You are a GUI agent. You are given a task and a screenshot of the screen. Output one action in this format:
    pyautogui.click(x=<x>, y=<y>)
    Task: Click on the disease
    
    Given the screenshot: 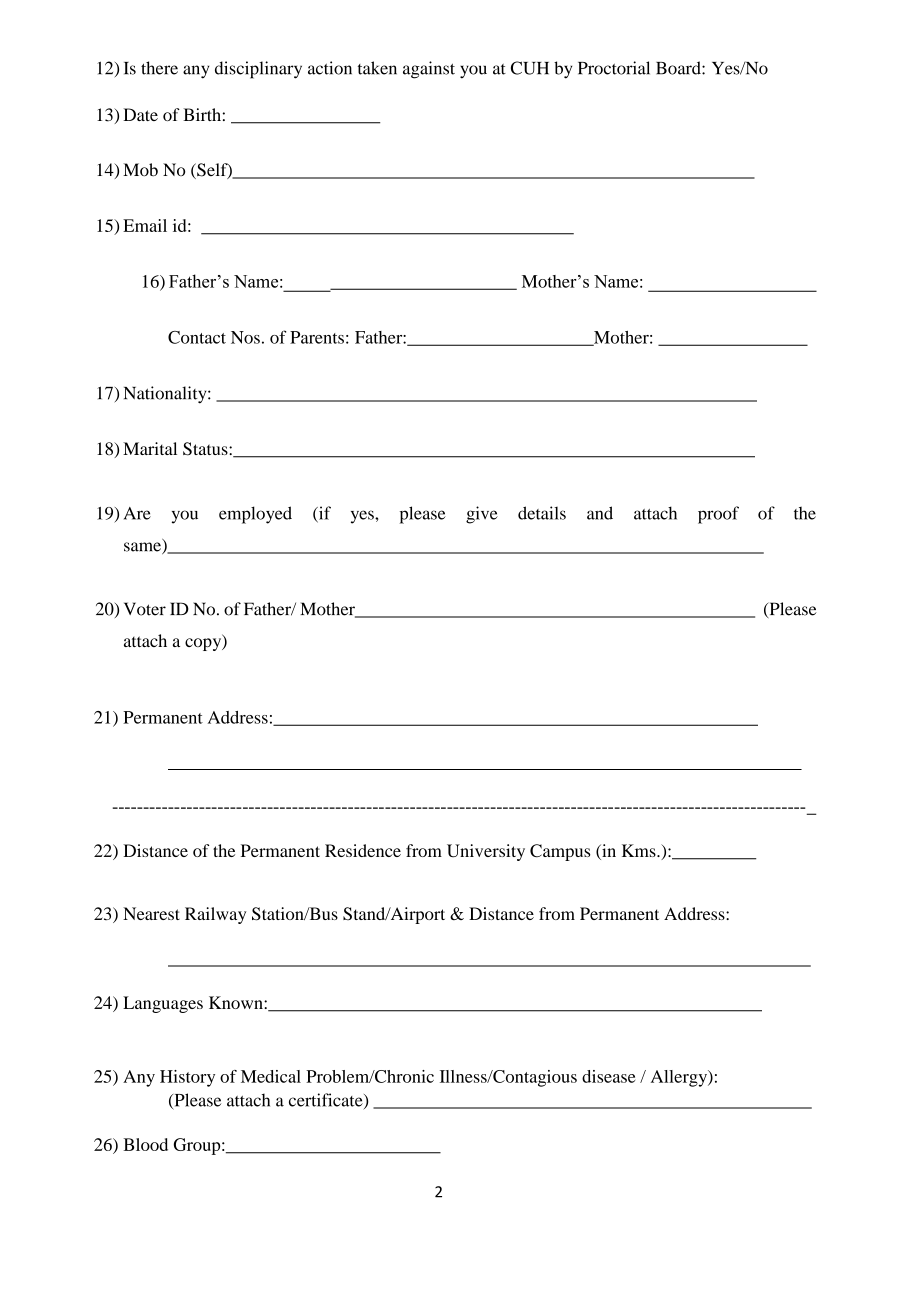 What is the action you would take?
    pyautogui.click(x=608, y=1076)
